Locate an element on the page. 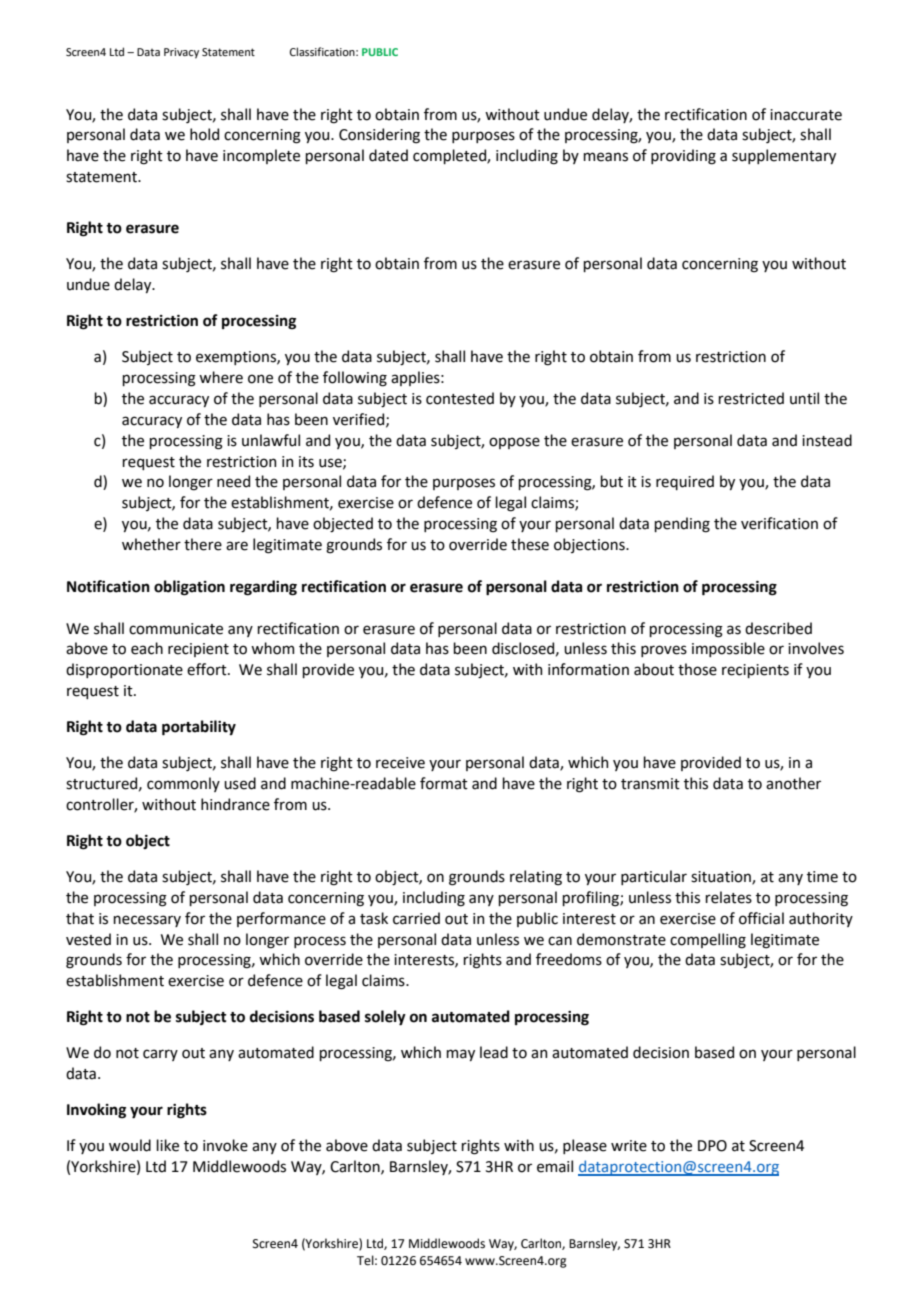 This document has height=1308, width=924. like is located at coordinates (167, 1145).
